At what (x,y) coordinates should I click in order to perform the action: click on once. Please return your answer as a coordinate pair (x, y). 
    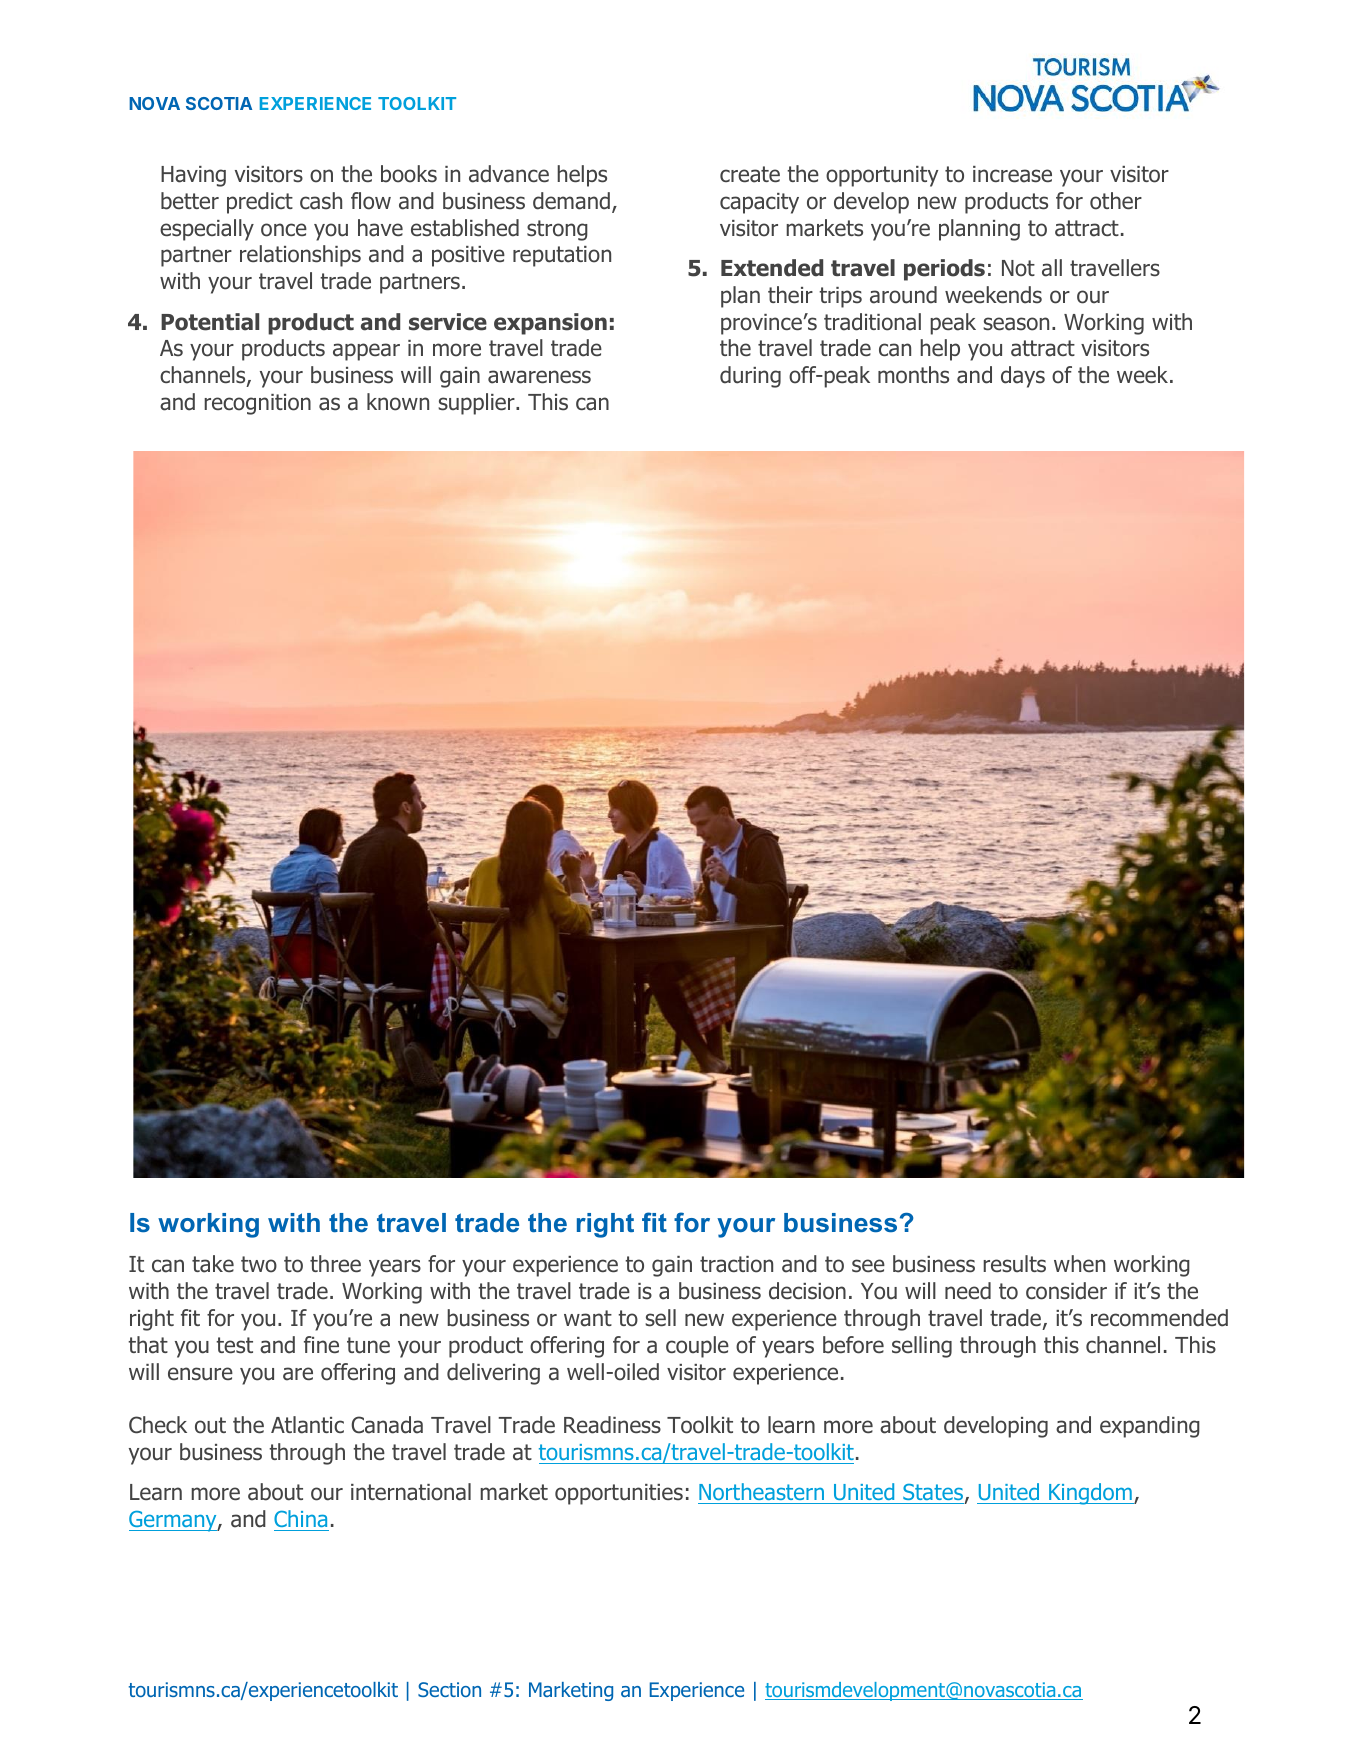
    Looking at the image, I should click on (284, 230).
